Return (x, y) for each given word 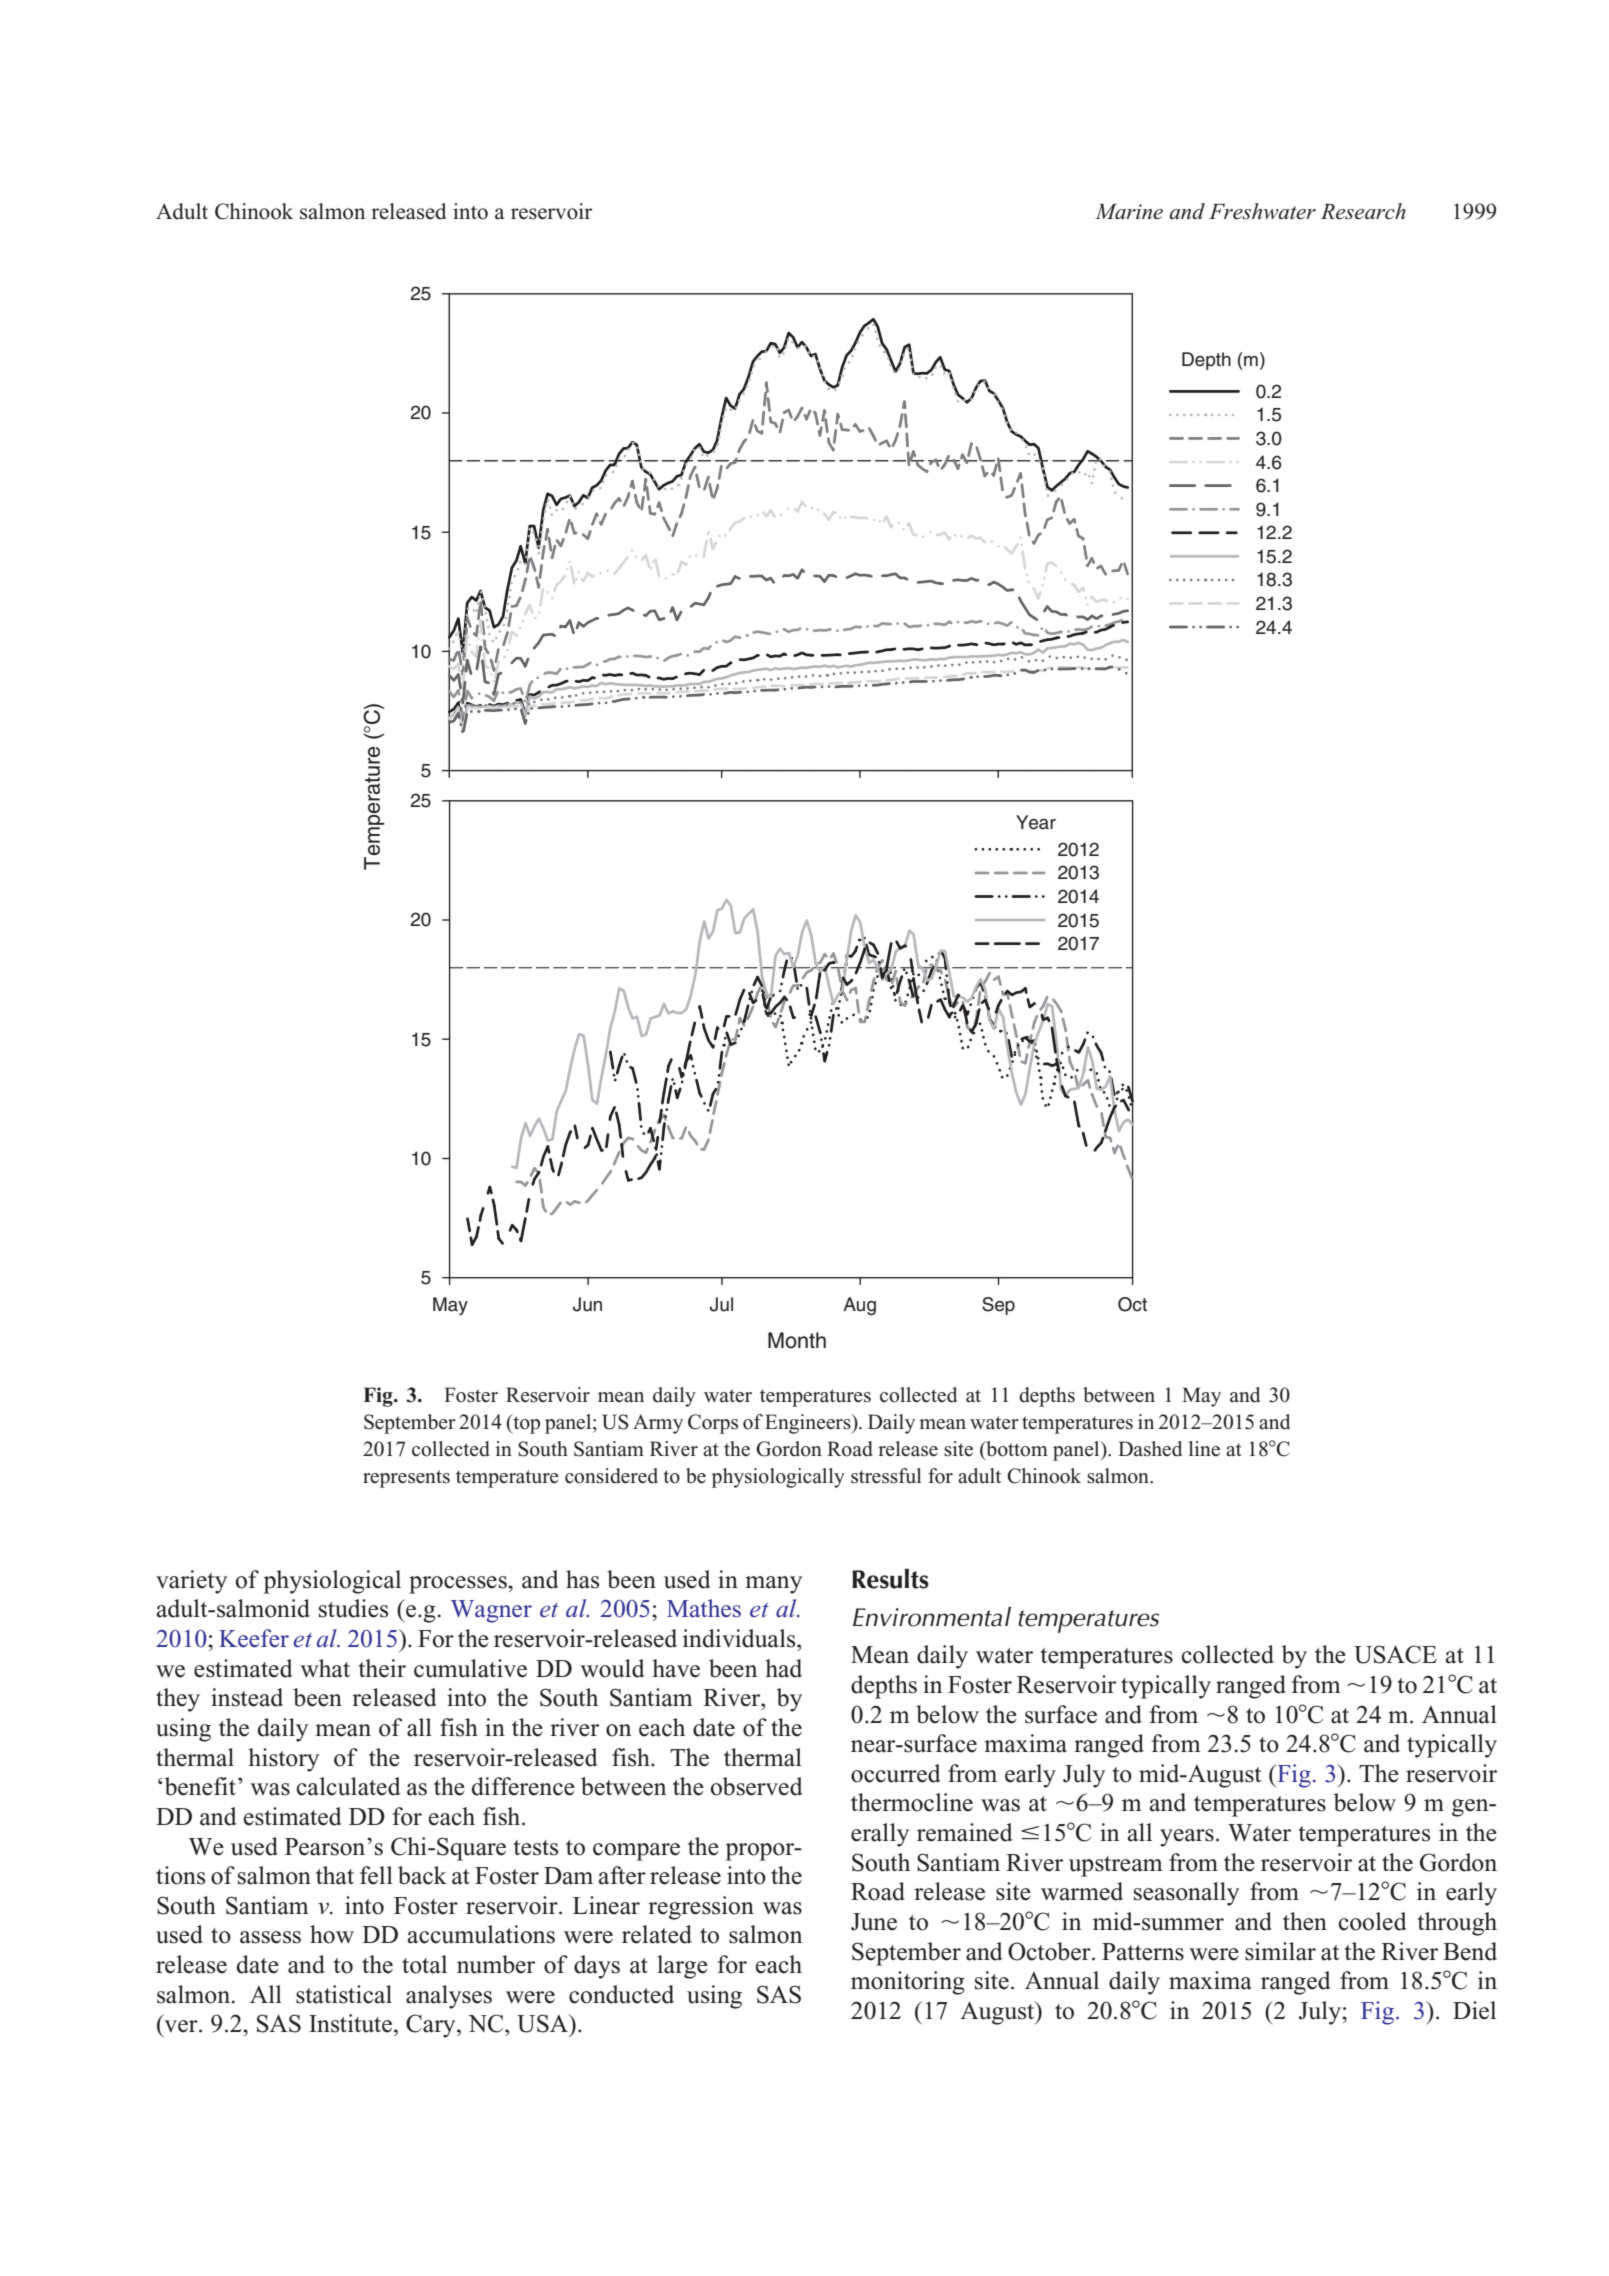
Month (797, 1340)
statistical (344, 1994)
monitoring (908, 1983)
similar (1280, 1951)
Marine (1129, 212)
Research (1363, 211)
